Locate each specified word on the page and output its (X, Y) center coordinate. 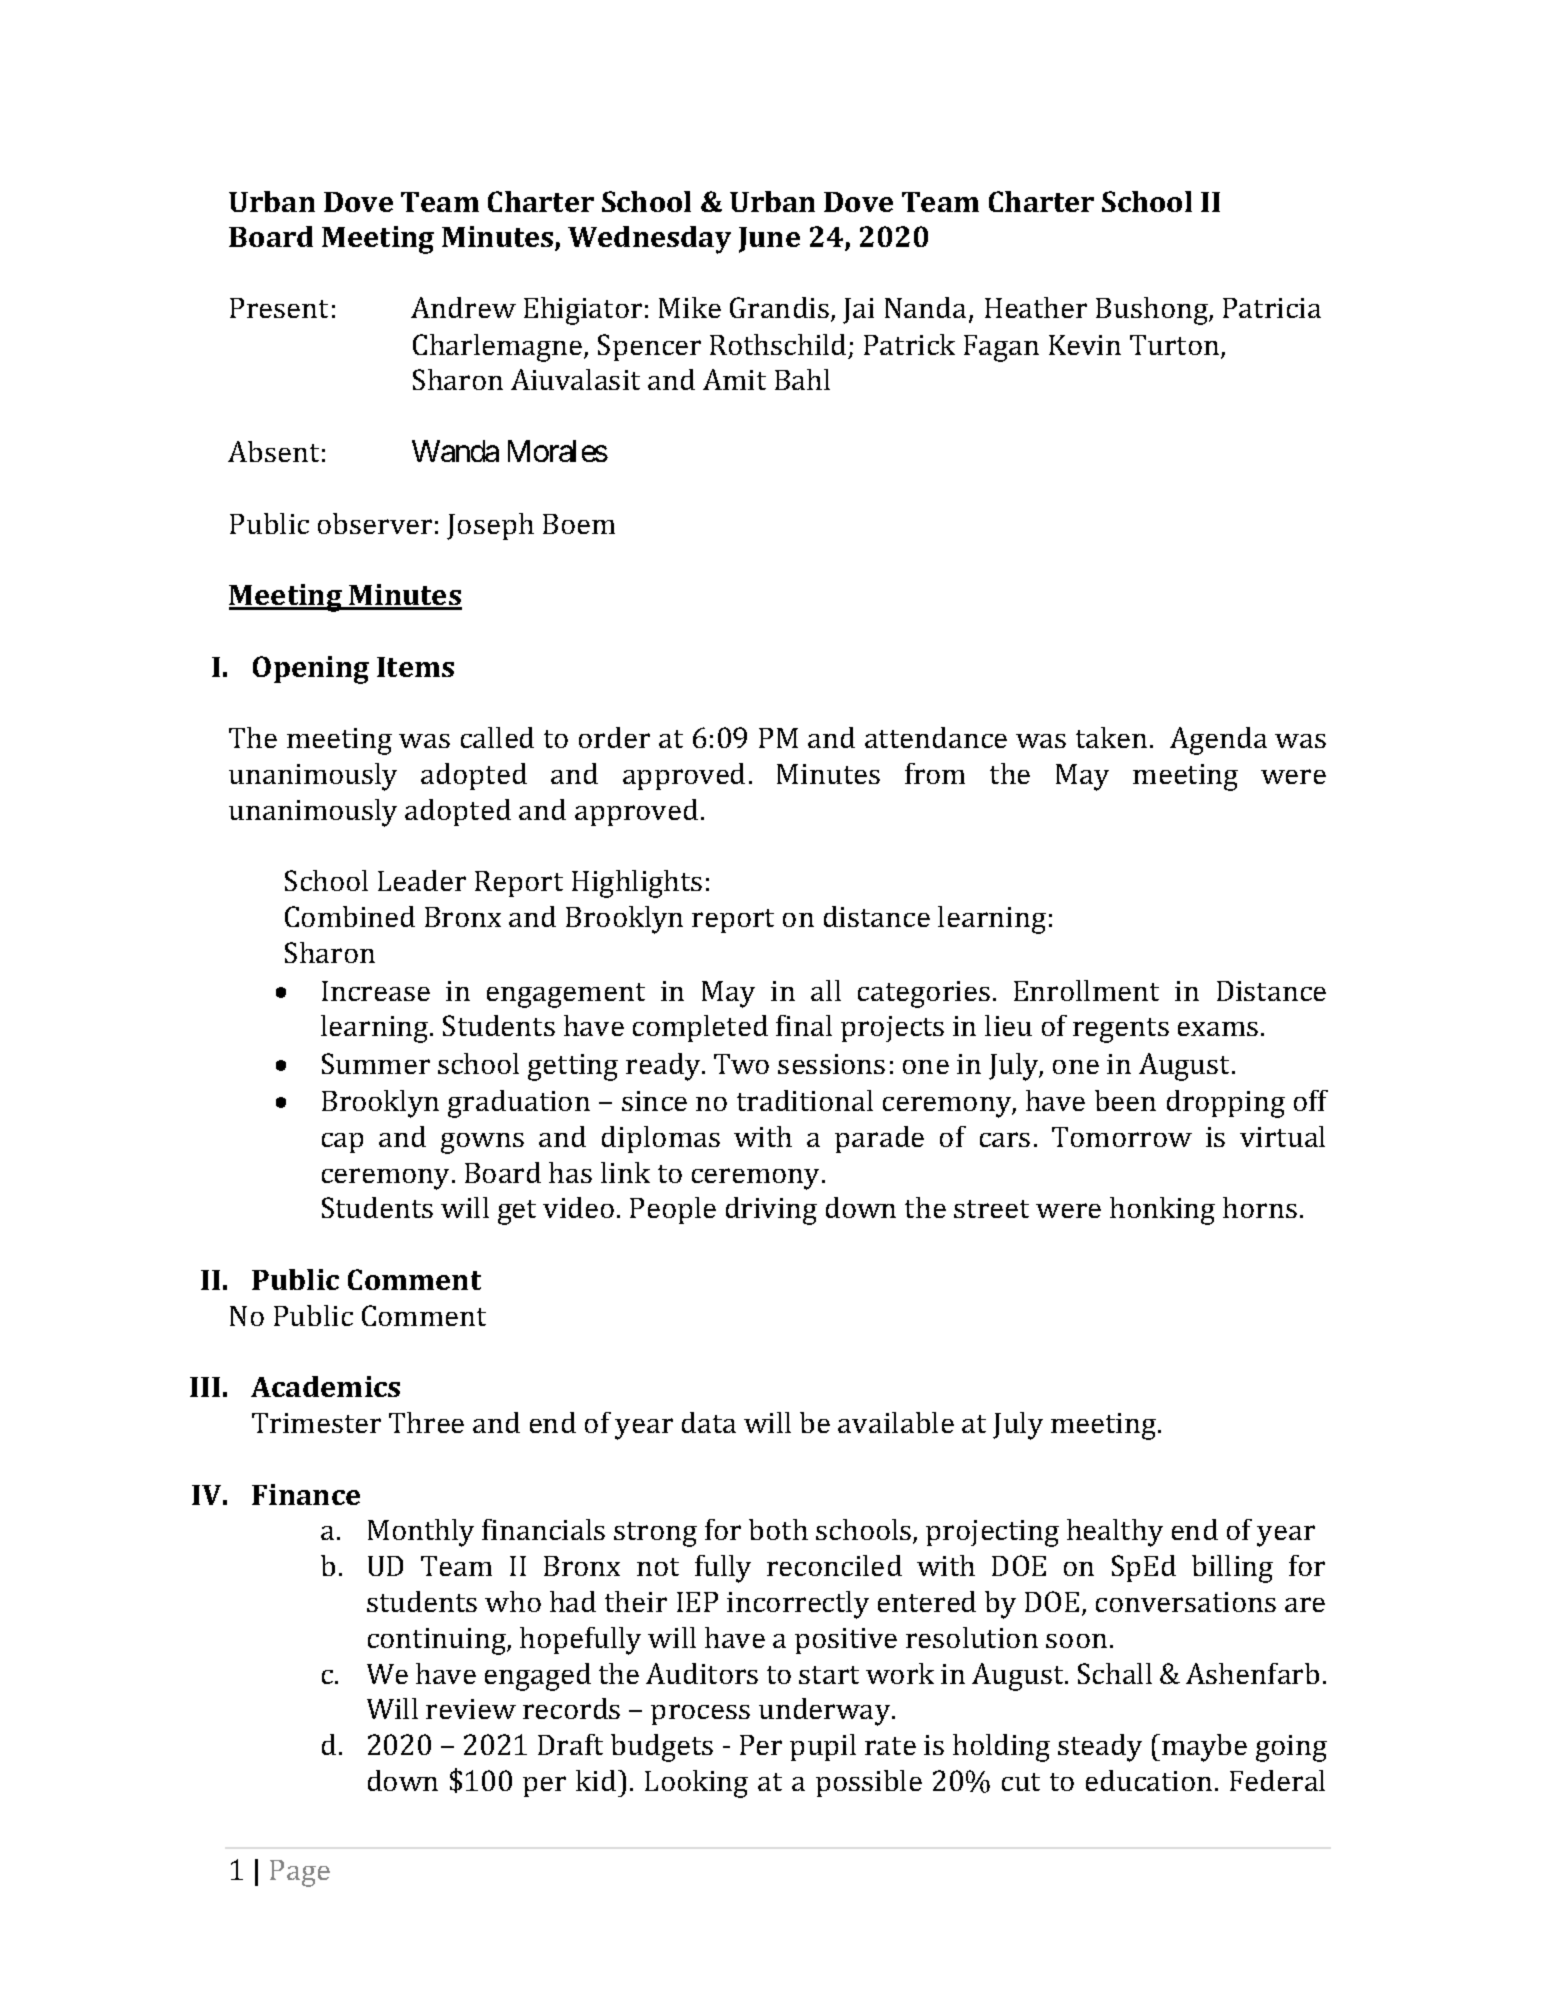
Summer (376, 1063)
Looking (696, 1784)
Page (300, 1873)
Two (741, 1064)
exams (1218, 1029)
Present (279, 308)
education (1149, 1780)
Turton (1176, 346)
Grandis (779, 307)
